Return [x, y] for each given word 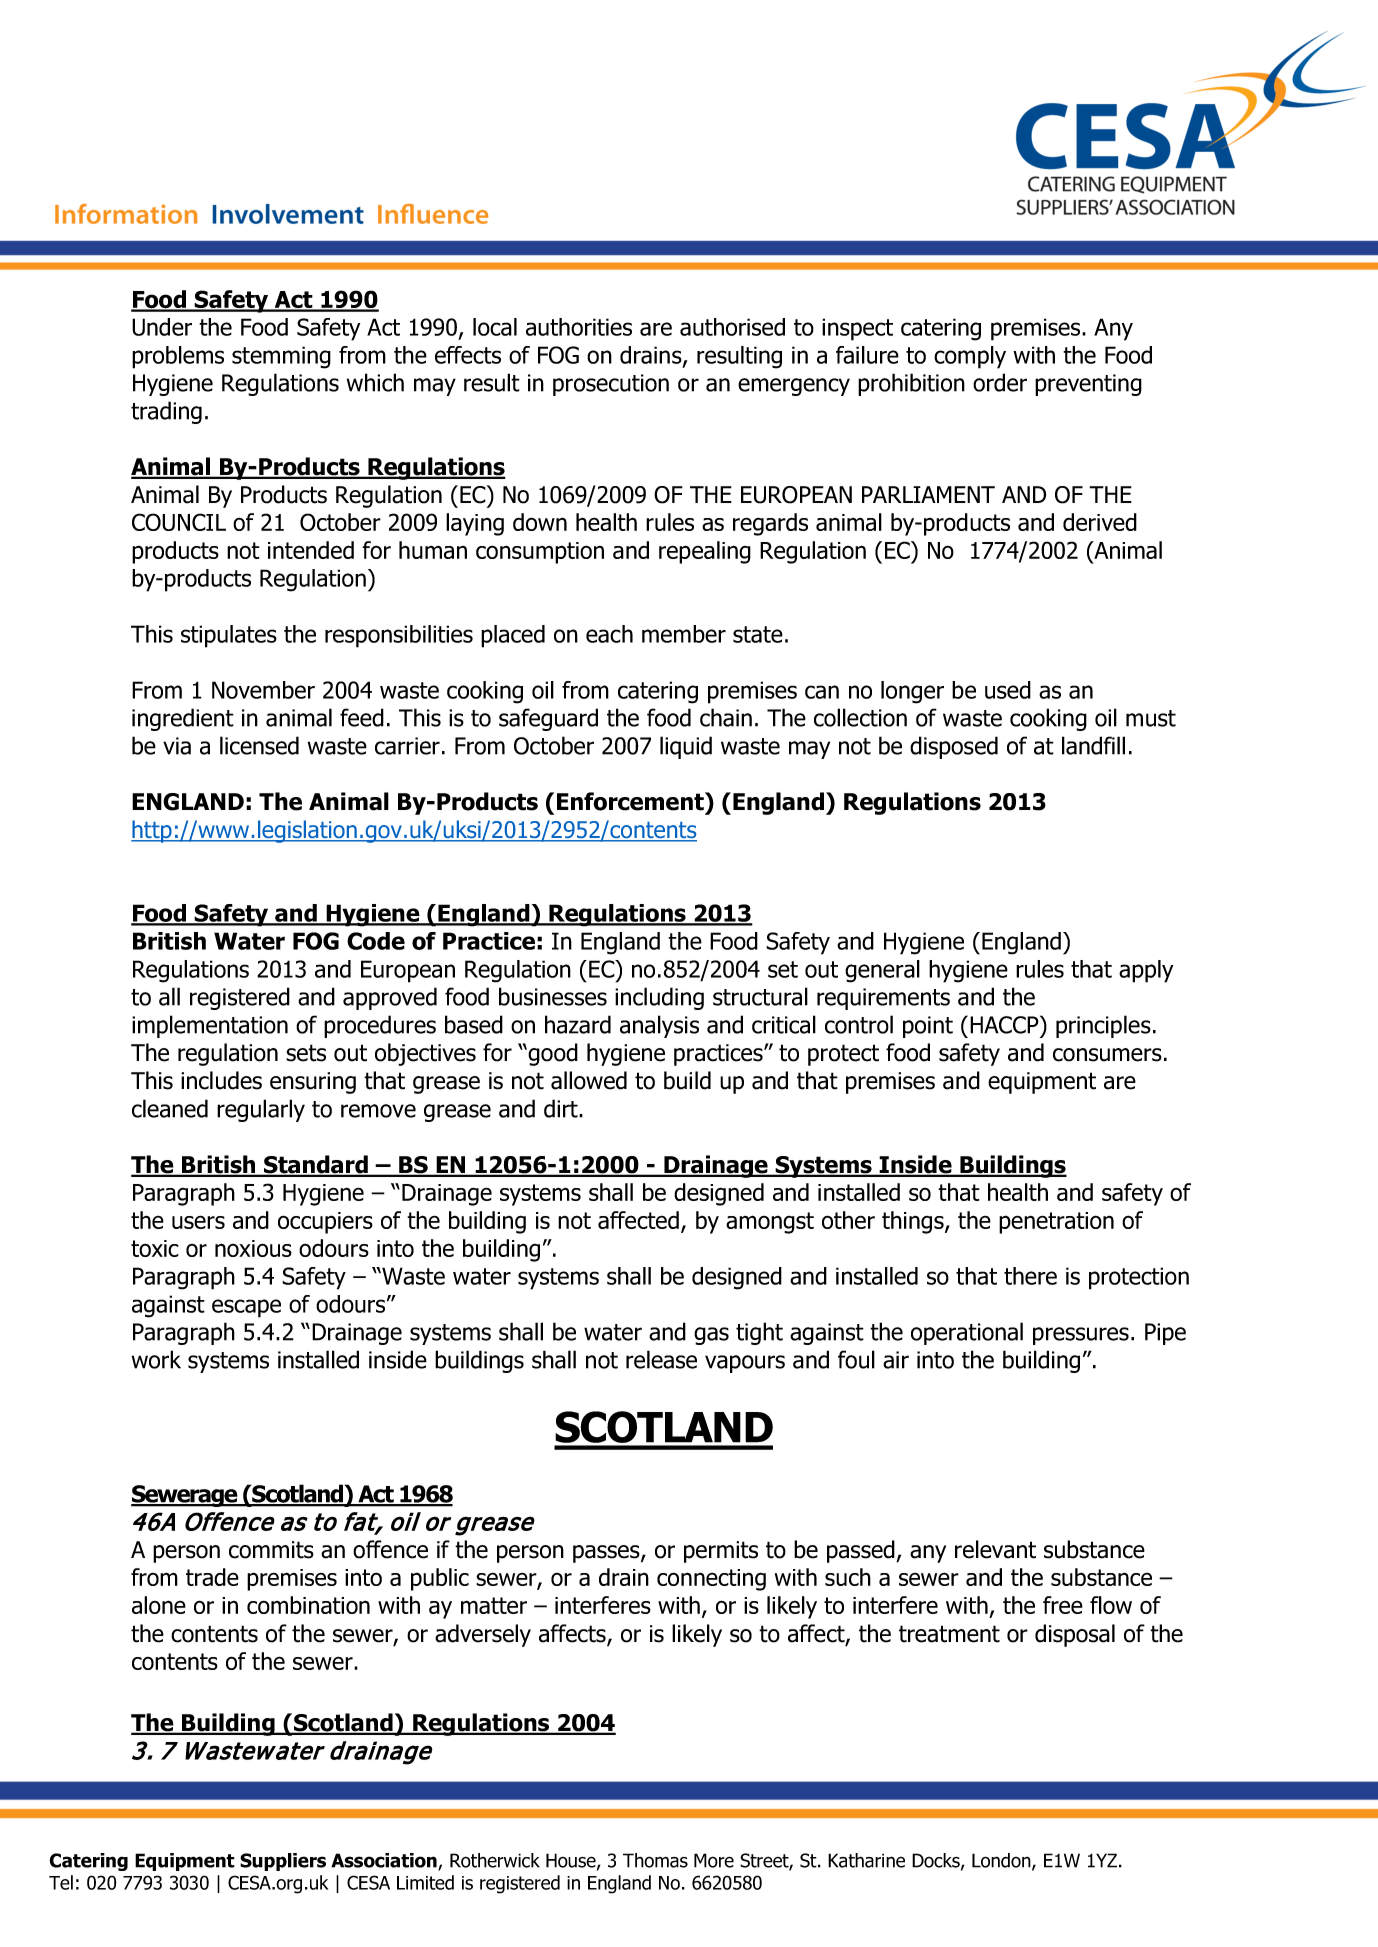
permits [721, 1552]
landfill [1093, 745]
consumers [1107, 1055]
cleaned [170, 1108]
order [1000, 382]
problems [178, 357]
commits [271, 1550]
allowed [589, 1080]
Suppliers [283, 1862]
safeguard [548, 719]
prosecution [611, 385]
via [177, 746]
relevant [995, 1549]
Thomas [655, 1860]
